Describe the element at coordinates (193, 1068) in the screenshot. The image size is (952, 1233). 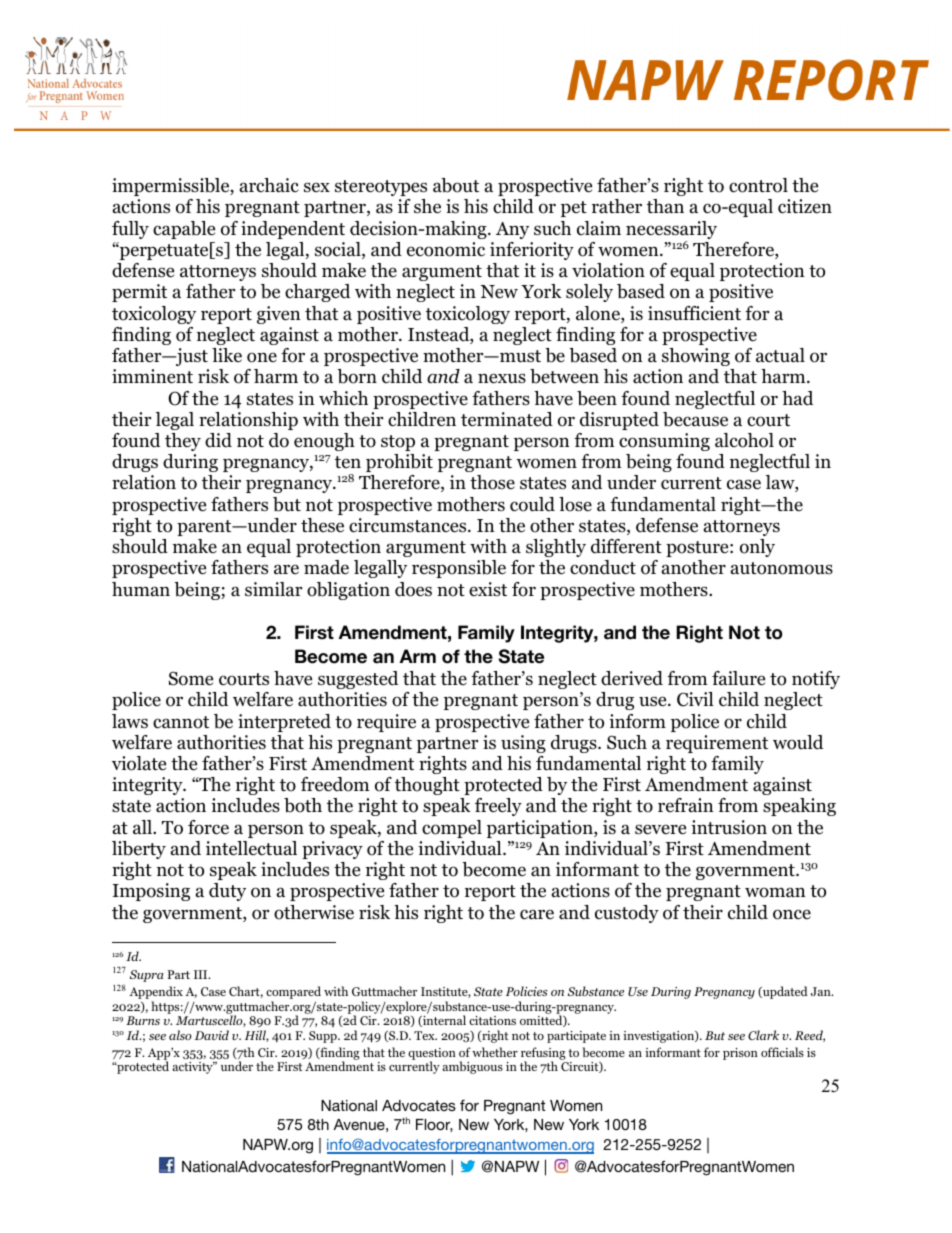
I see `activity` at that location.
